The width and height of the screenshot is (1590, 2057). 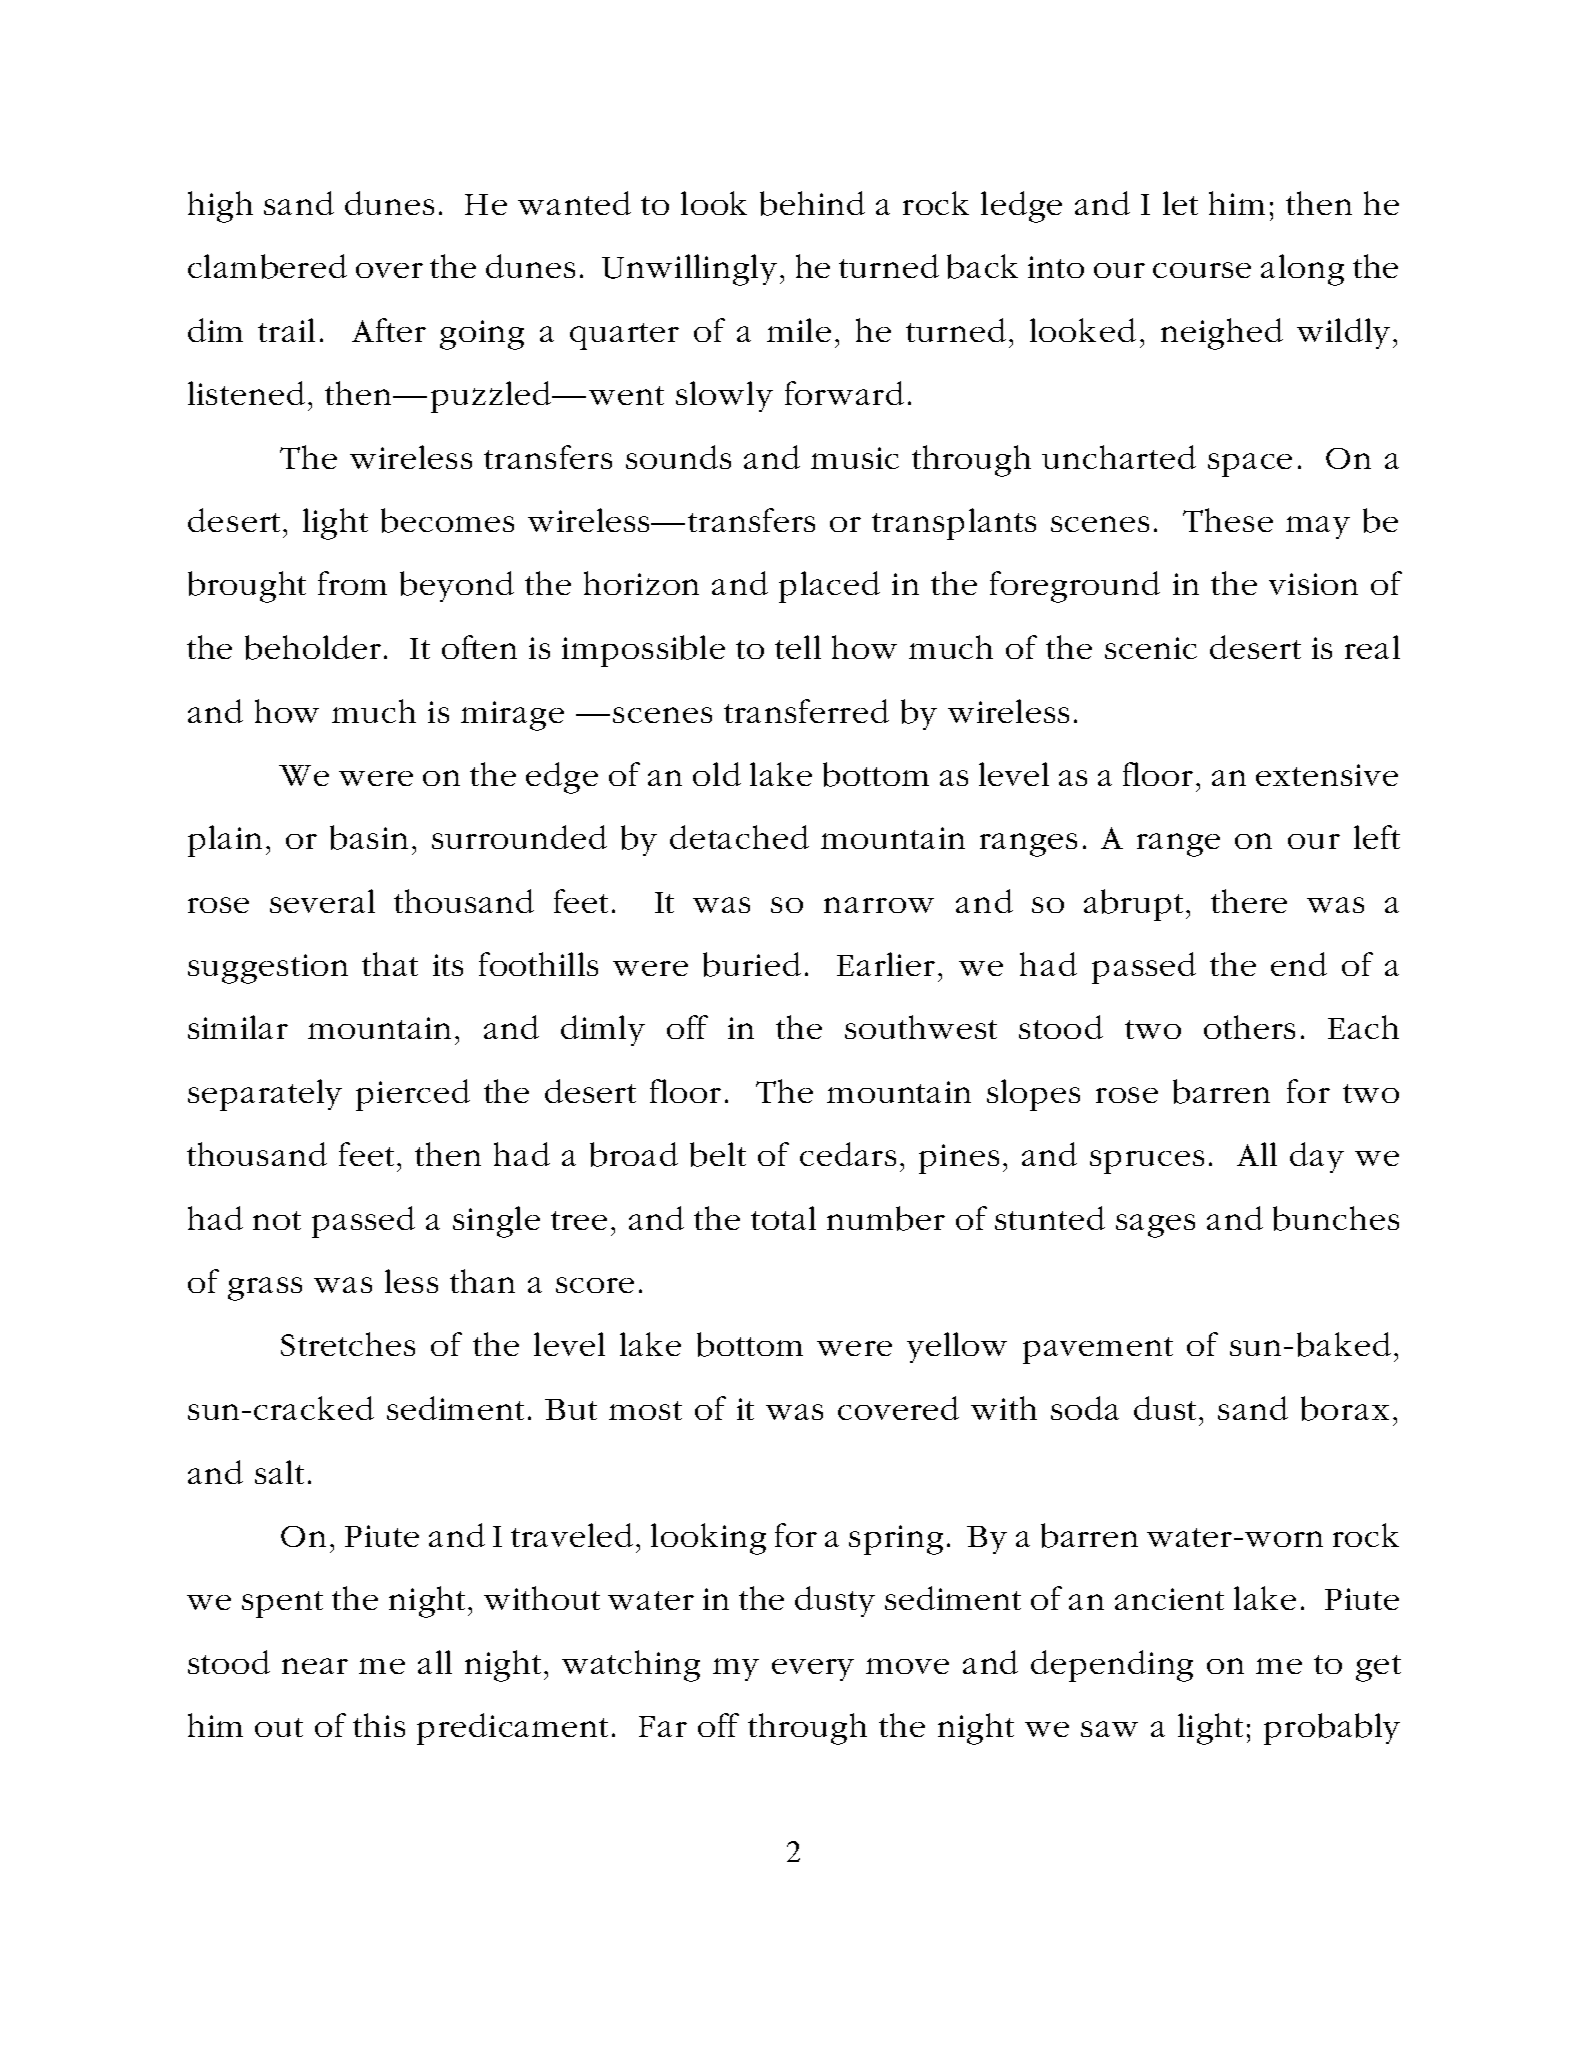 I want to click on near, so click(x=315, y=1666).
